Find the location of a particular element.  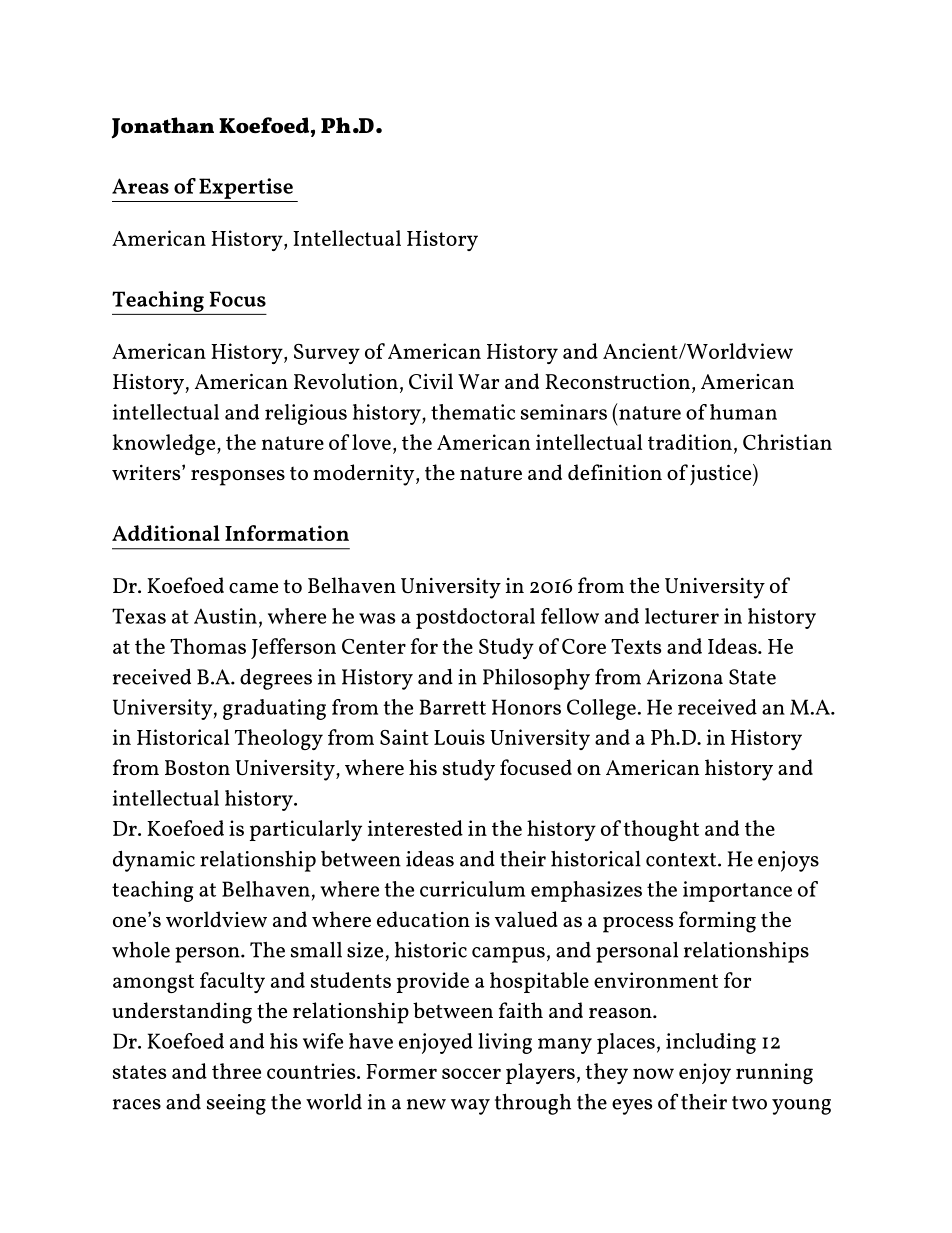

postdoctoral is located at coordinates (475, 618).
